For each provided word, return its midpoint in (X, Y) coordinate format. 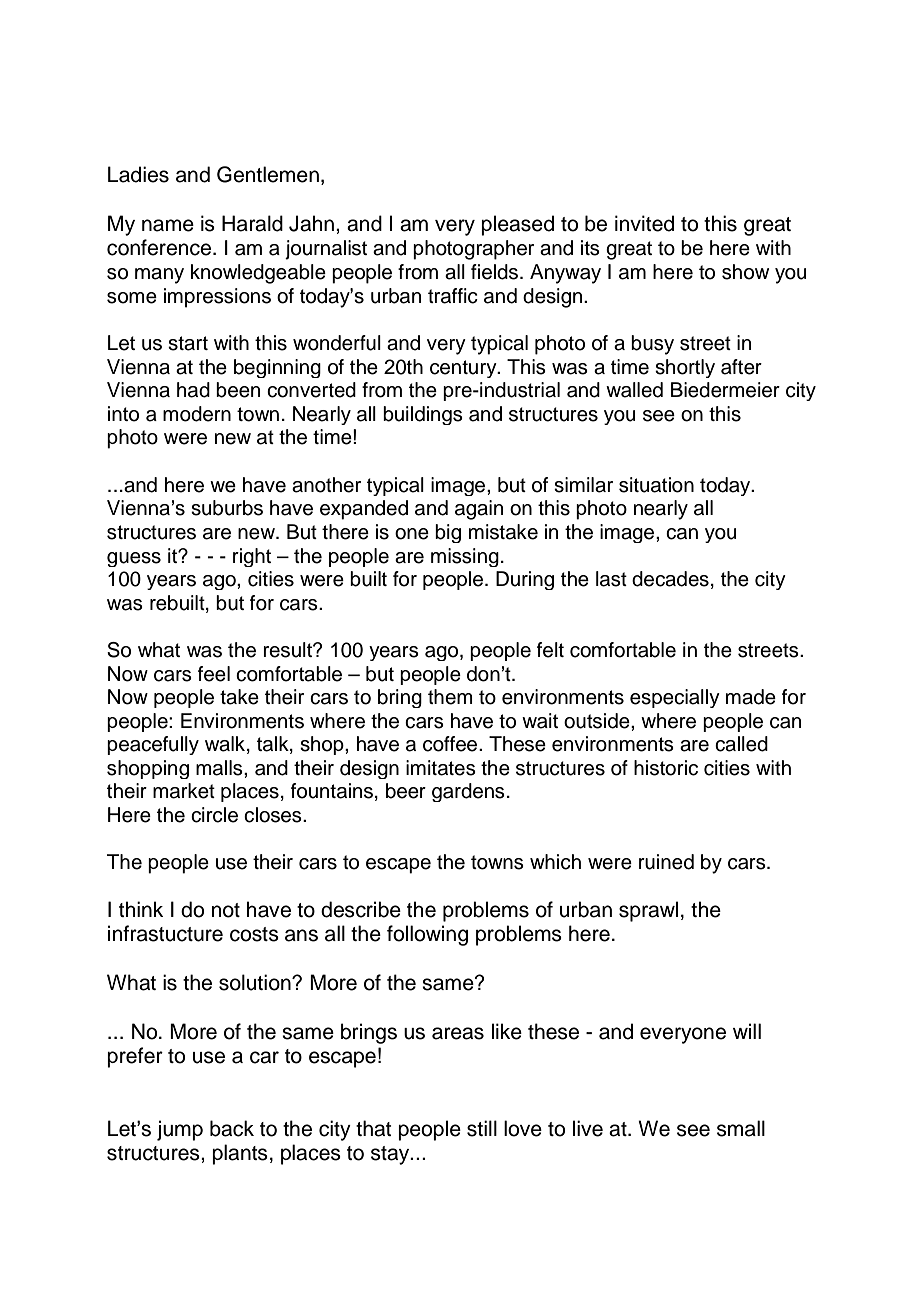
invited (644, 223)
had (193, 390)
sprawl (648, 911)
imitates (441, 768)
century (464, 369)
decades (670, 579)
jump (180, 1130)
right (252, 557)
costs (254, 934)
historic (666, 768)
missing (465, 557)
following (427, 935)
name (168, 225)
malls (220, 768)
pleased (517, 225)
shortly (685, 368)
